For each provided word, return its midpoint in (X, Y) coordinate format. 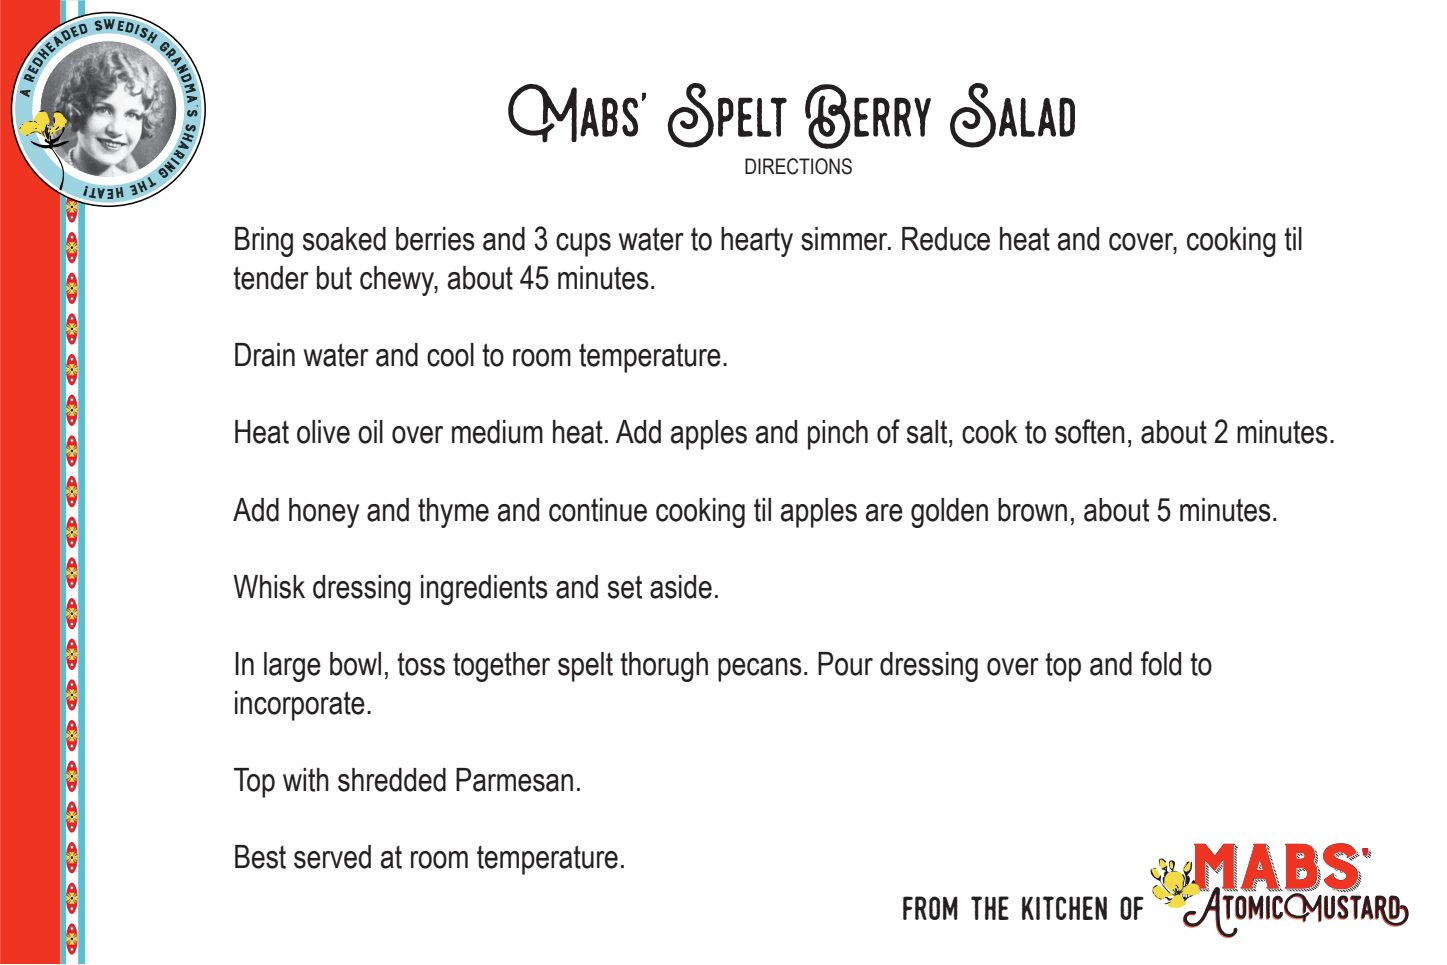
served (332, 857)
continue (598, 510)
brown (1032, 510)
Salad (1012, 115)
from (930, 908)
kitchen (1064, 908)
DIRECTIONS (798, 166)
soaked (344, 239)
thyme (453, 513)
